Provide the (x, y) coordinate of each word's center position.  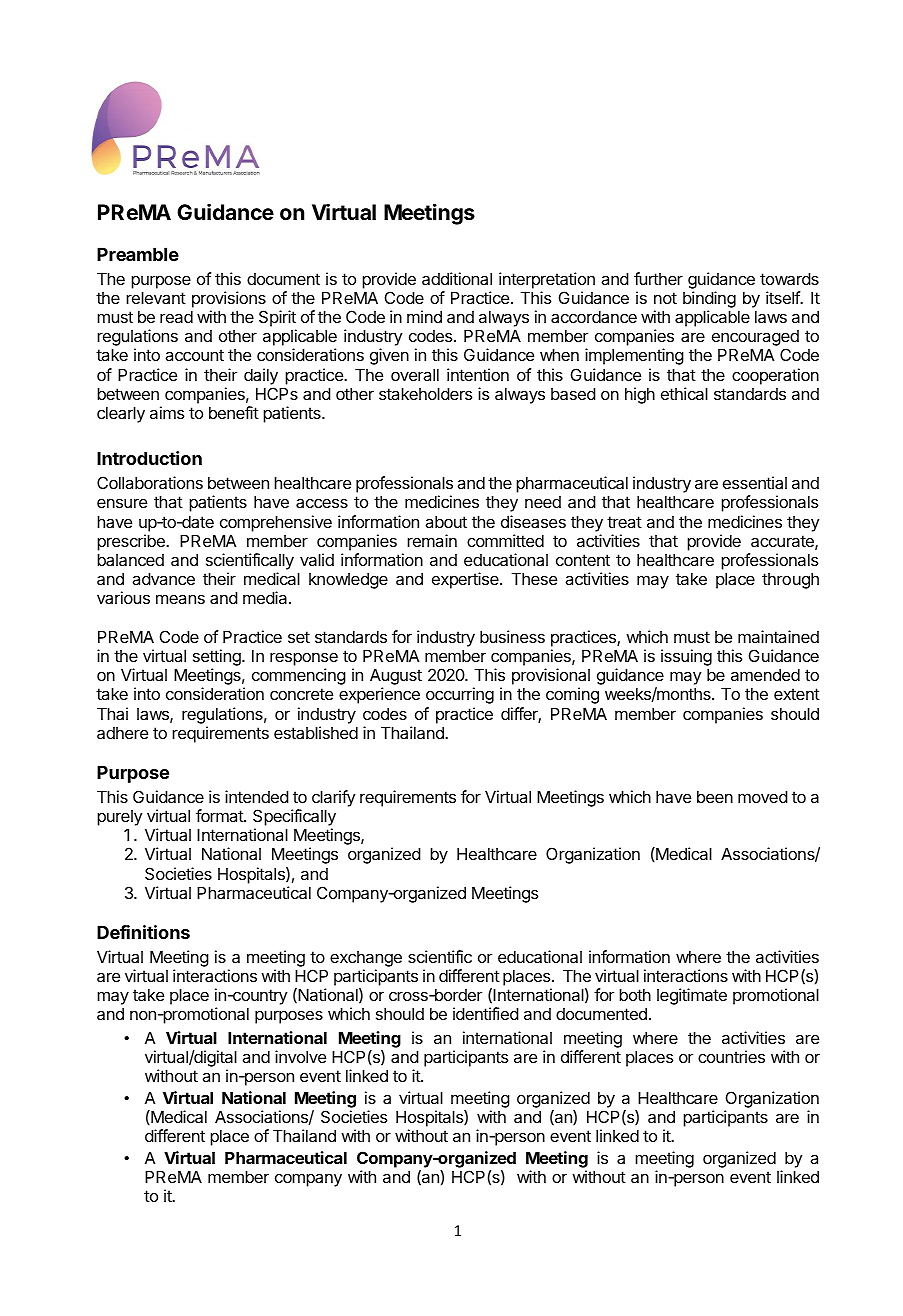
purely (120, 818)
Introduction (149, 458)
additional (457, 278)
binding (709, 299)
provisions (229, 299)
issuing (686, 659)
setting (218, 659)
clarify (334, 798)
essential (755, 482)
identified (486, 1013)
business (512, 636)
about (446, 521)
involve (300, 1056)
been (715, 796)
